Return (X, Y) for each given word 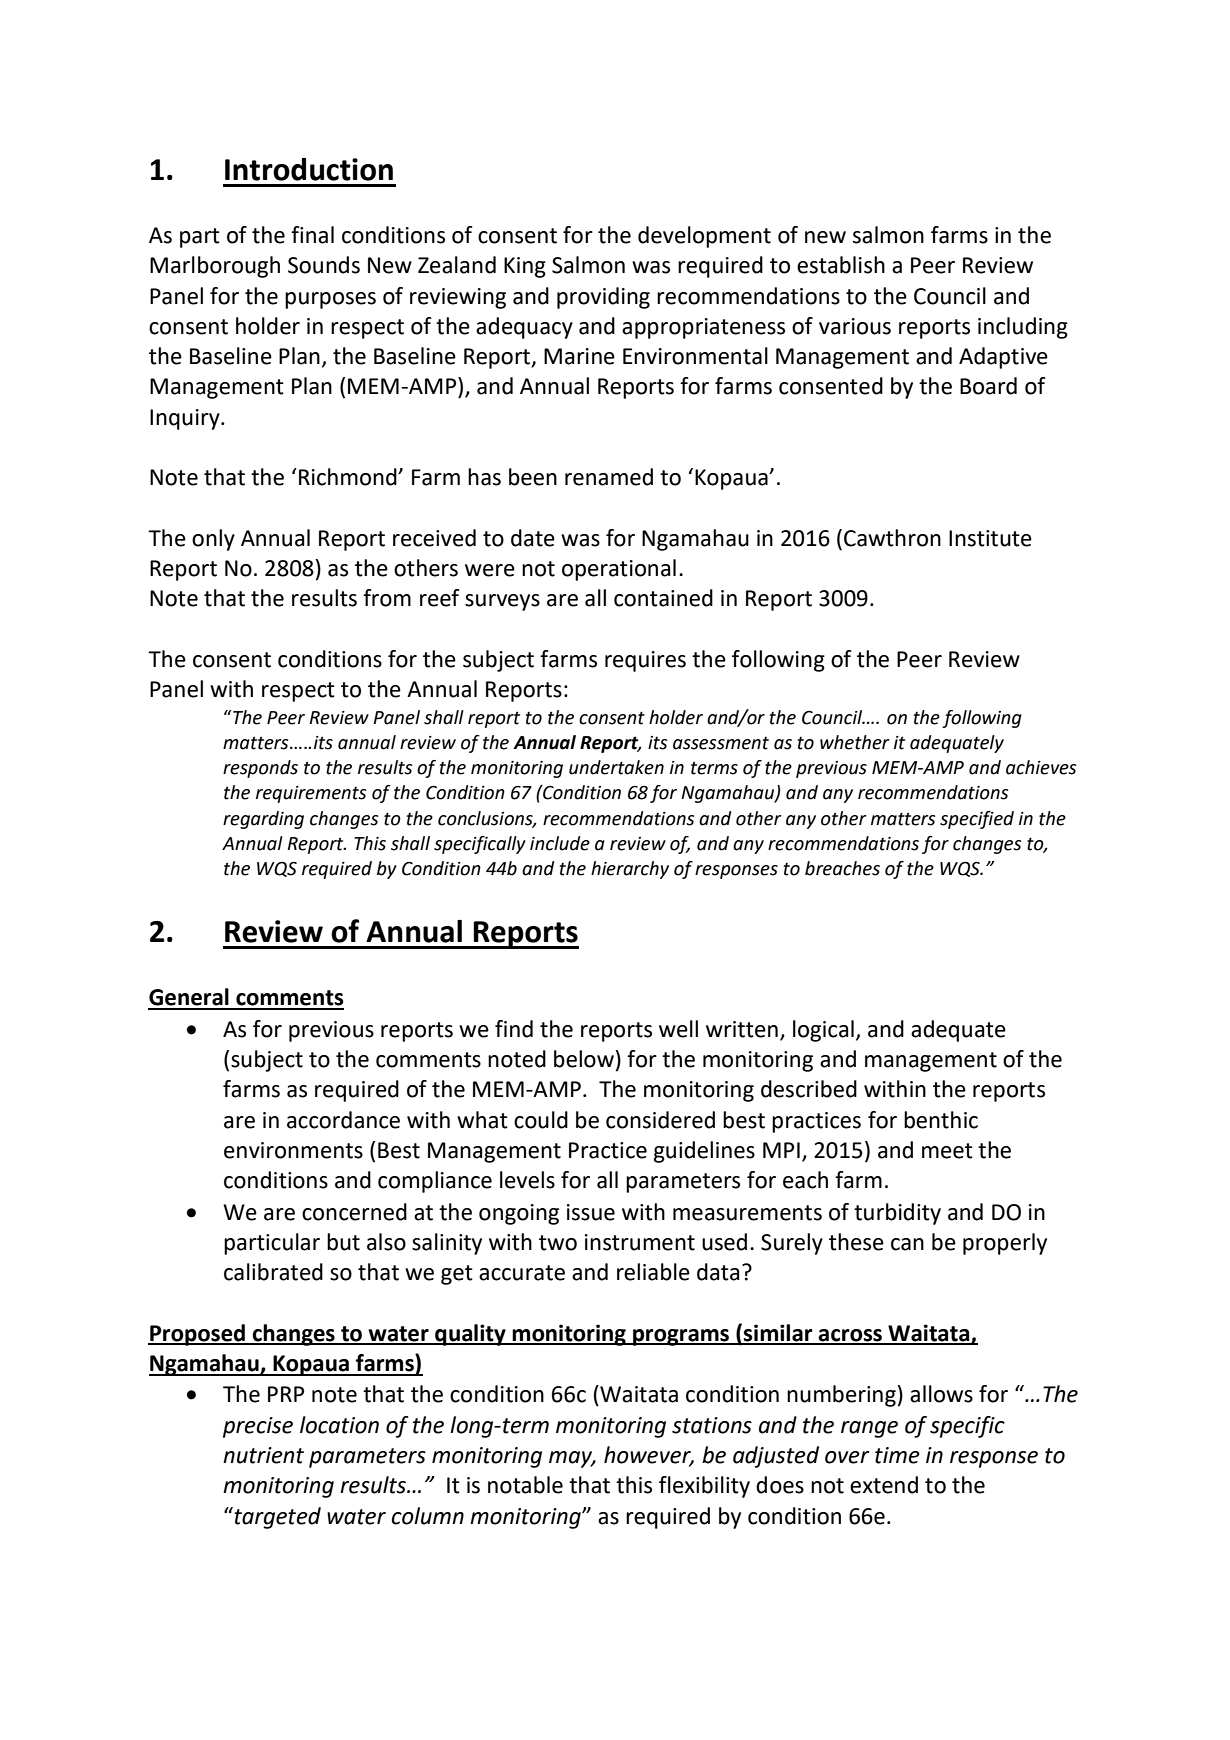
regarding (263, 820)
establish (841, 265)
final (312, 235)
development (704, 237)
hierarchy (630, 870)
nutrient (263, 1455)
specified (977, 820)
